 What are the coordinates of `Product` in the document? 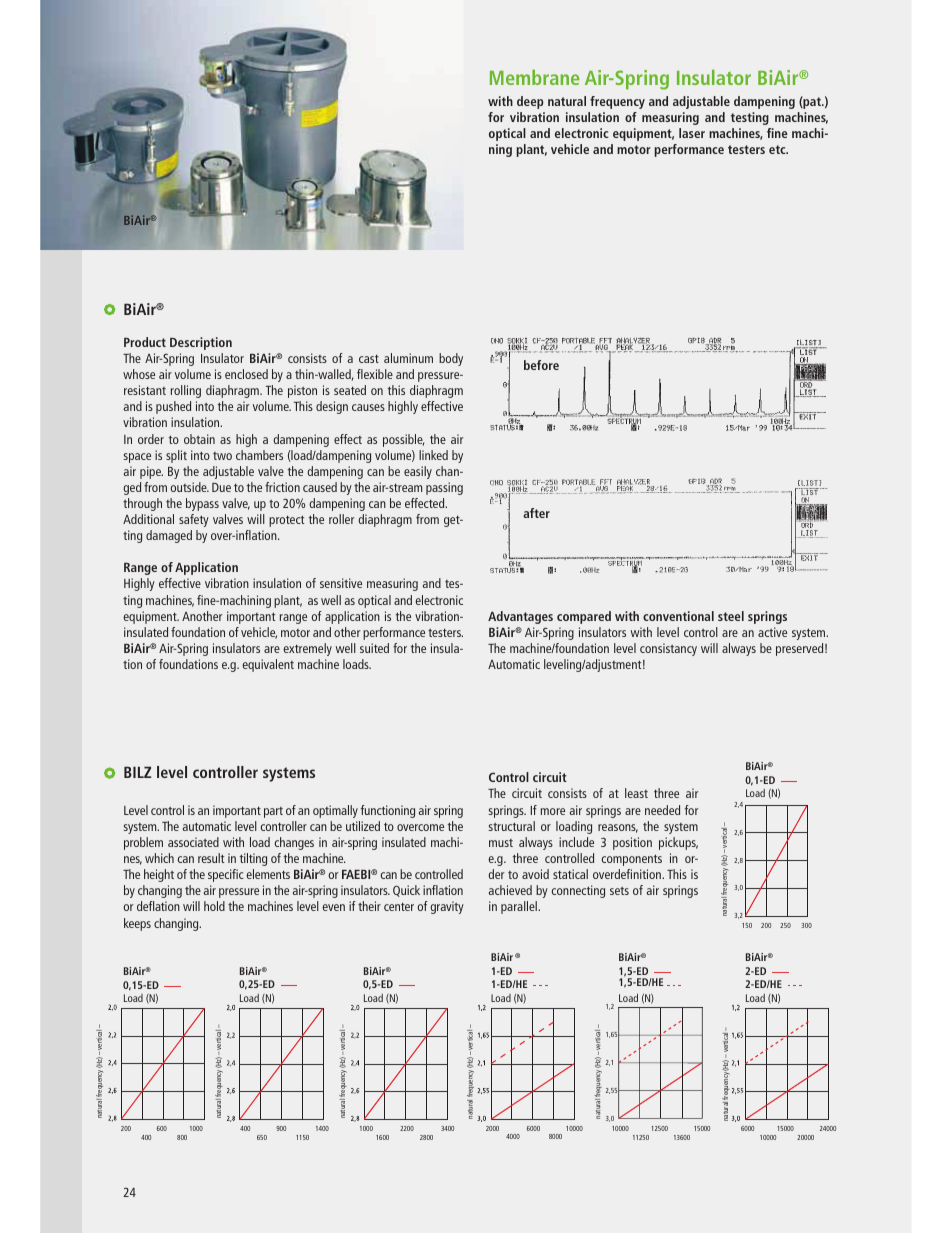 It's located at (145, 342).
